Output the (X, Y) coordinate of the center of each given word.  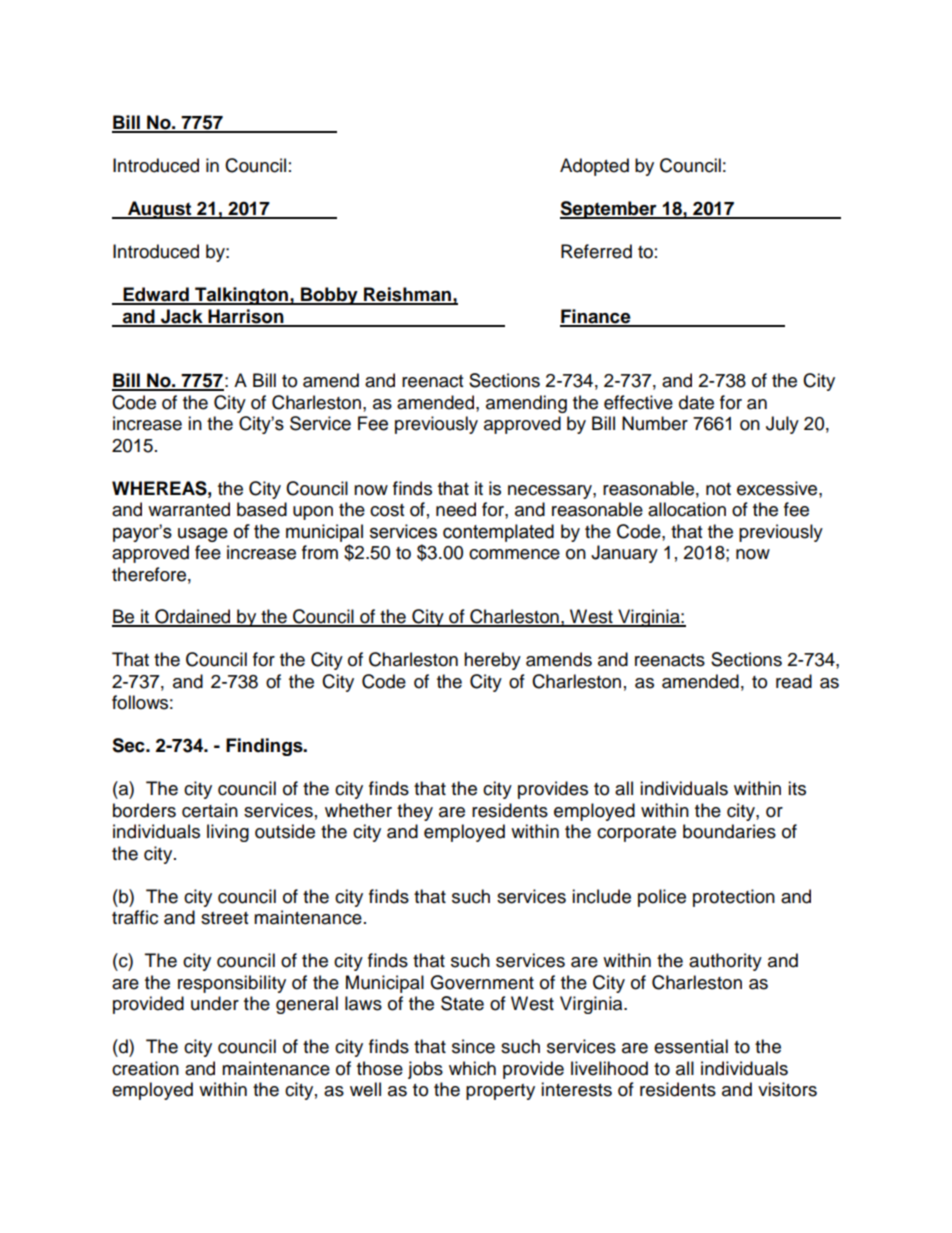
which (472, 1068)
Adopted (594, 167)
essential (691, 1046)
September (609, 210)
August (160, 210)
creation (145, 1068)
